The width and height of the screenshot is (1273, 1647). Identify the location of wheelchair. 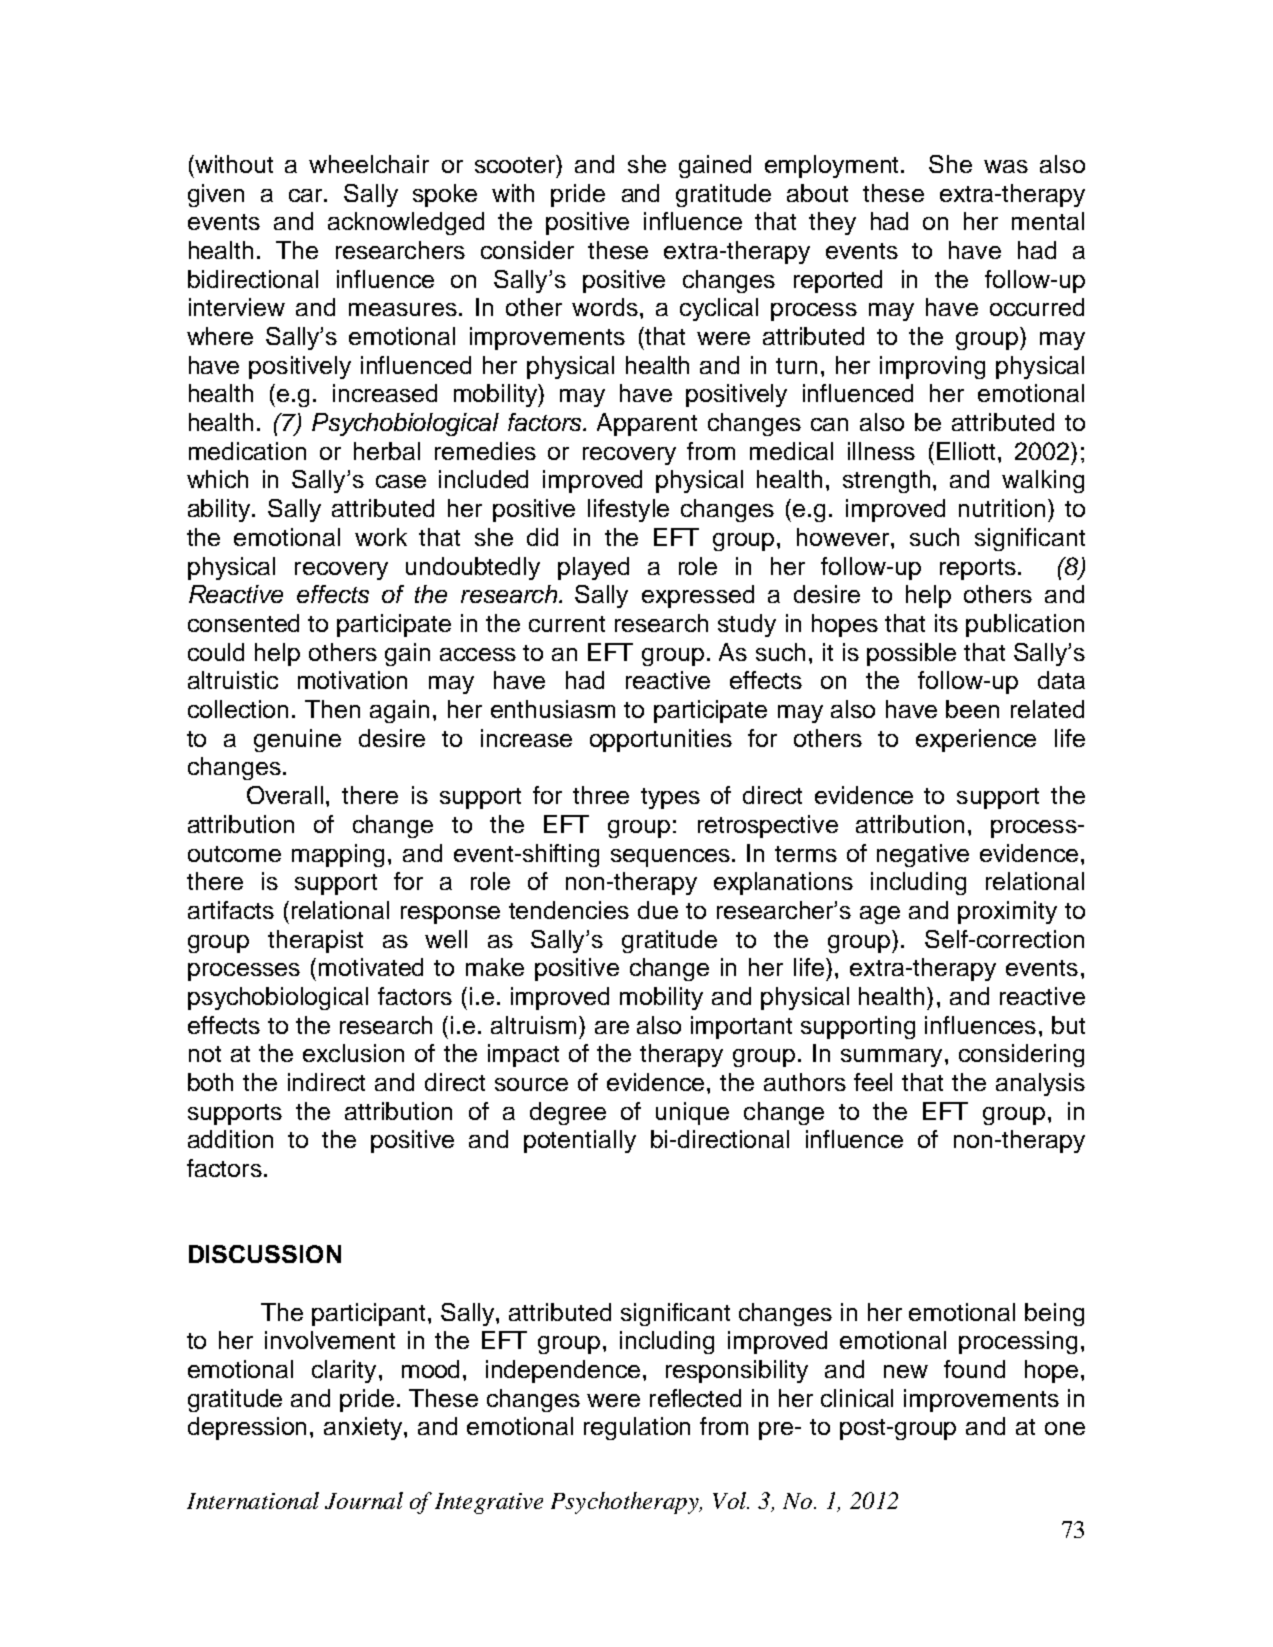
(369, 164).
